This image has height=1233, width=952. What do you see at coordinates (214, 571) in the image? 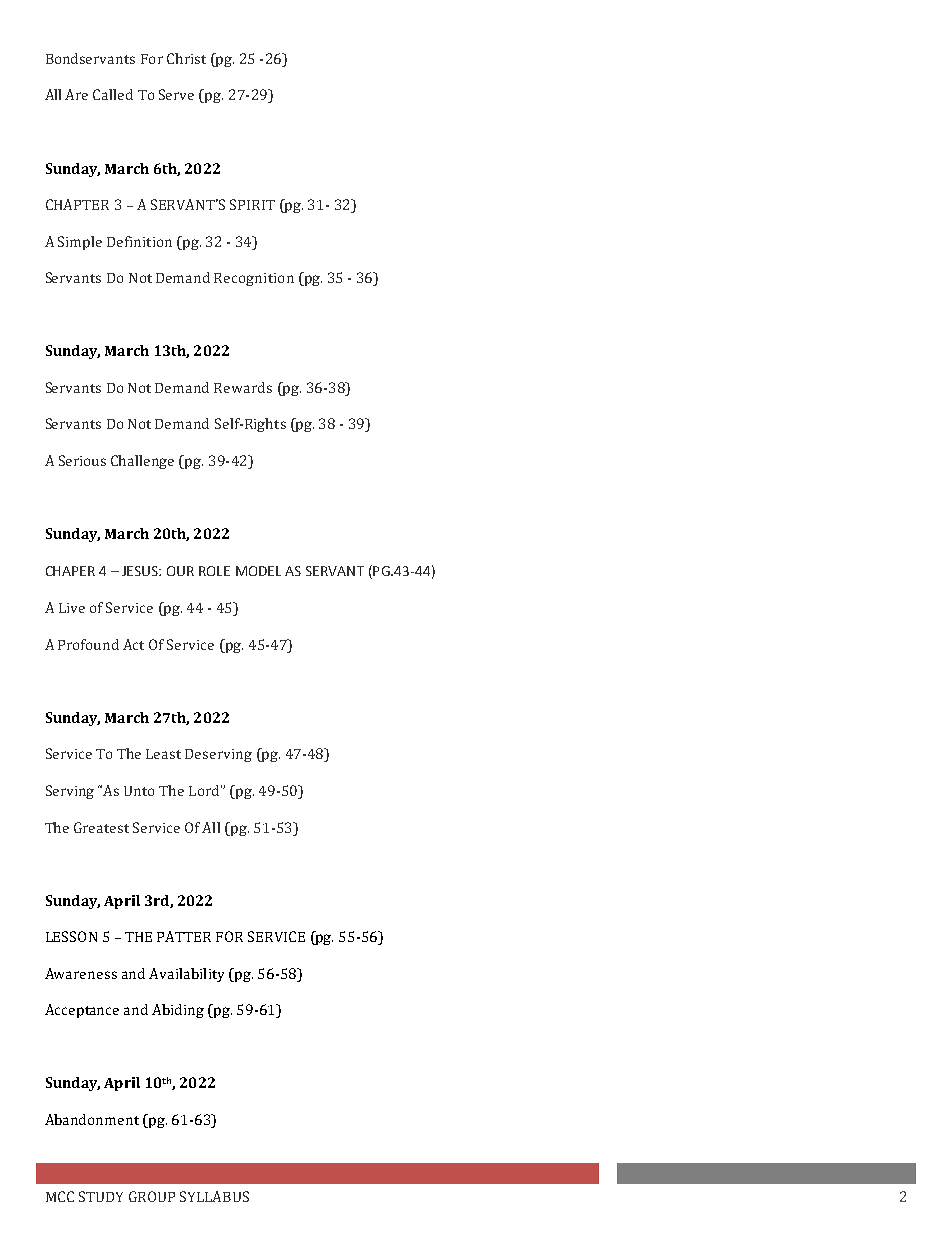
I see `ROLE` at bounding box center [214, 571].
